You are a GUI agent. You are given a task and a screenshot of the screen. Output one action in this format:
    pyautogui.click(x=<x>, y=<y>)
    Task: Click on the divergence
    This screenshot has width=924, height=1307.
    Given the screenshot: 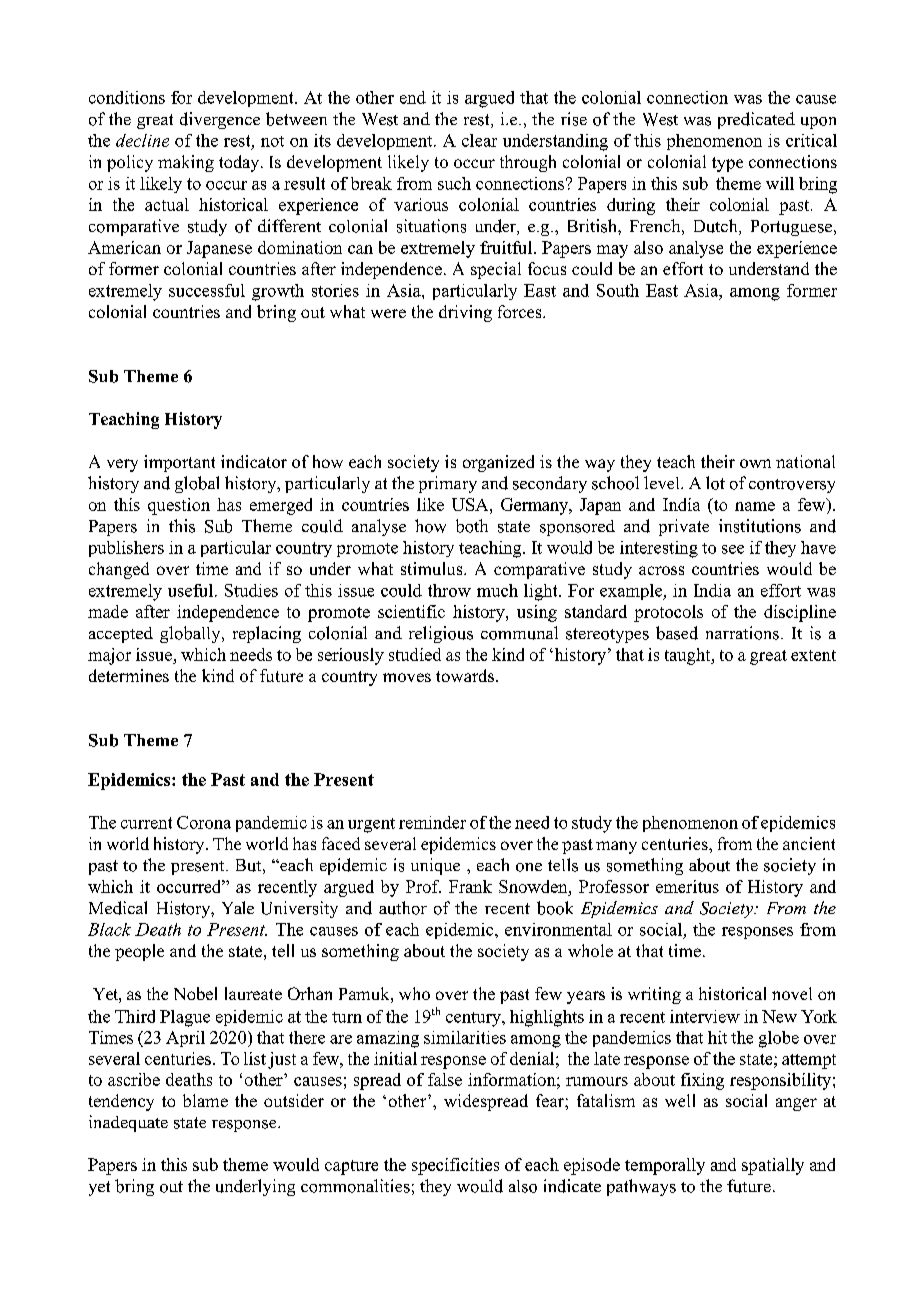 What is the action you would take?
    pyautogui.click(x=220, y=120)
